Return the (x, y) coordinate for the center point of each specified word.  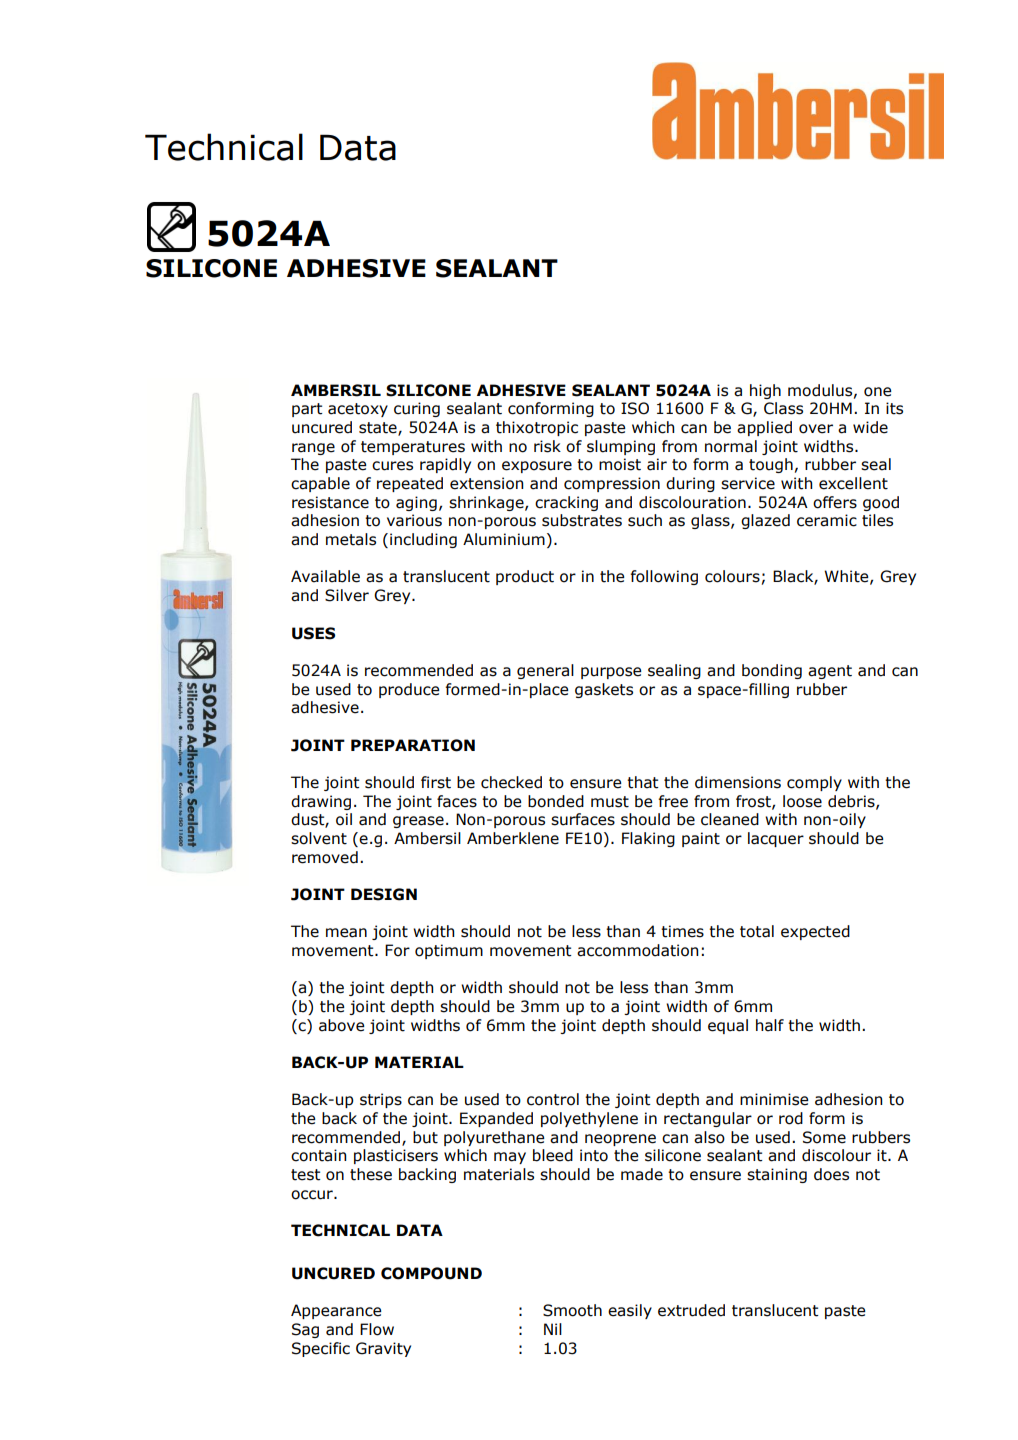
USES (313, 633)
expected (815, 932)
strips (381, 1100)
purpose (611, 673)
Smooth (572, 1310)
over (816, 429)
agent (830, 672)
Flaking (648, 839)
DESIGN (384, 894)
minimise (774, 1099)
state (379, 429)
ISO (635, 408)
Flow (377, 1329)
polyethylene (589, 1119)
